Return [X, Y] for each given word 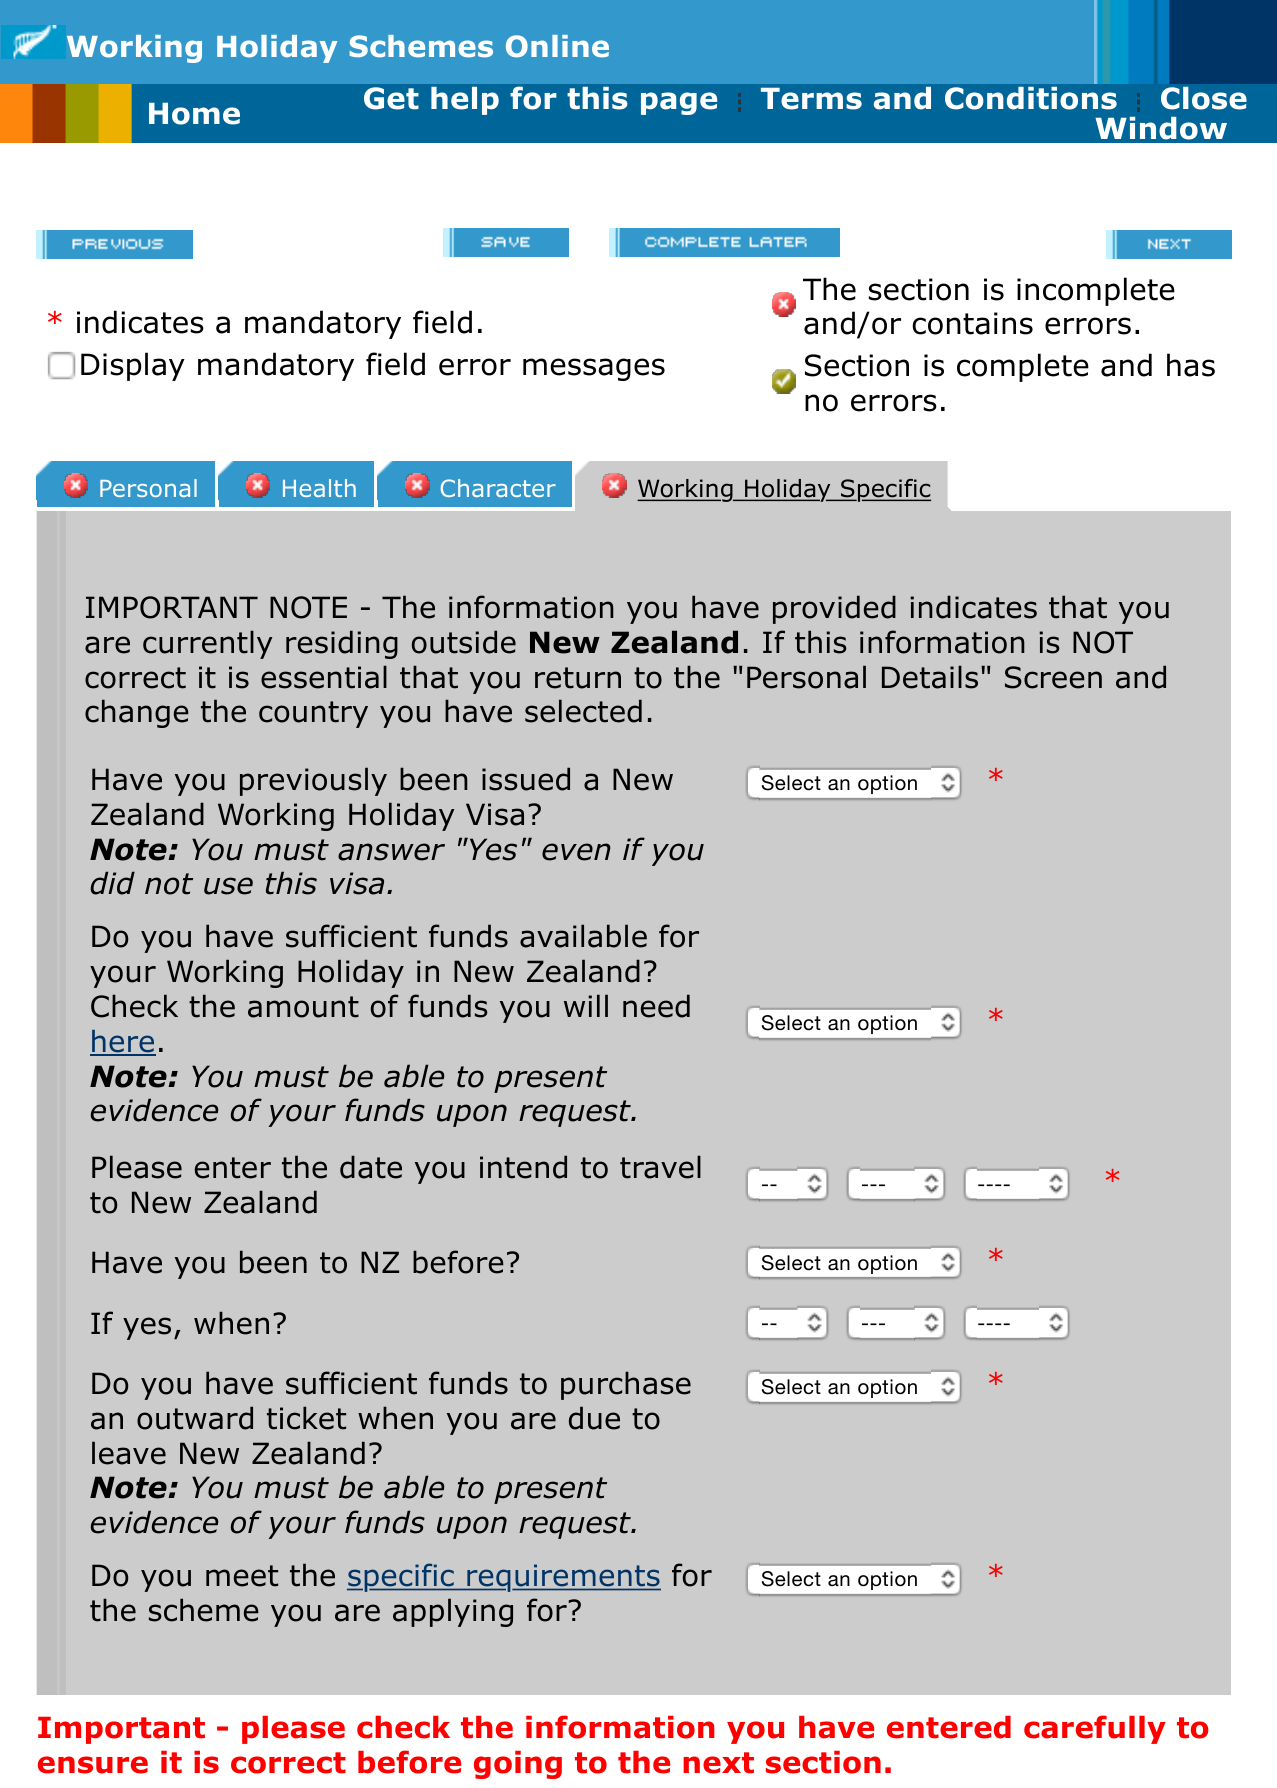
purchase [626, 1385]
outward [195, 1418]
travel [660, 1167]
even [576, 852]
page [679, 103]
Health [319, 488]
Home [194, 114]
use [228, 886]
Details [930, 677]
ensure [93, 1765]
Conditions [1031, 98]
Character [498, 488]
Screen [1053, 677]
